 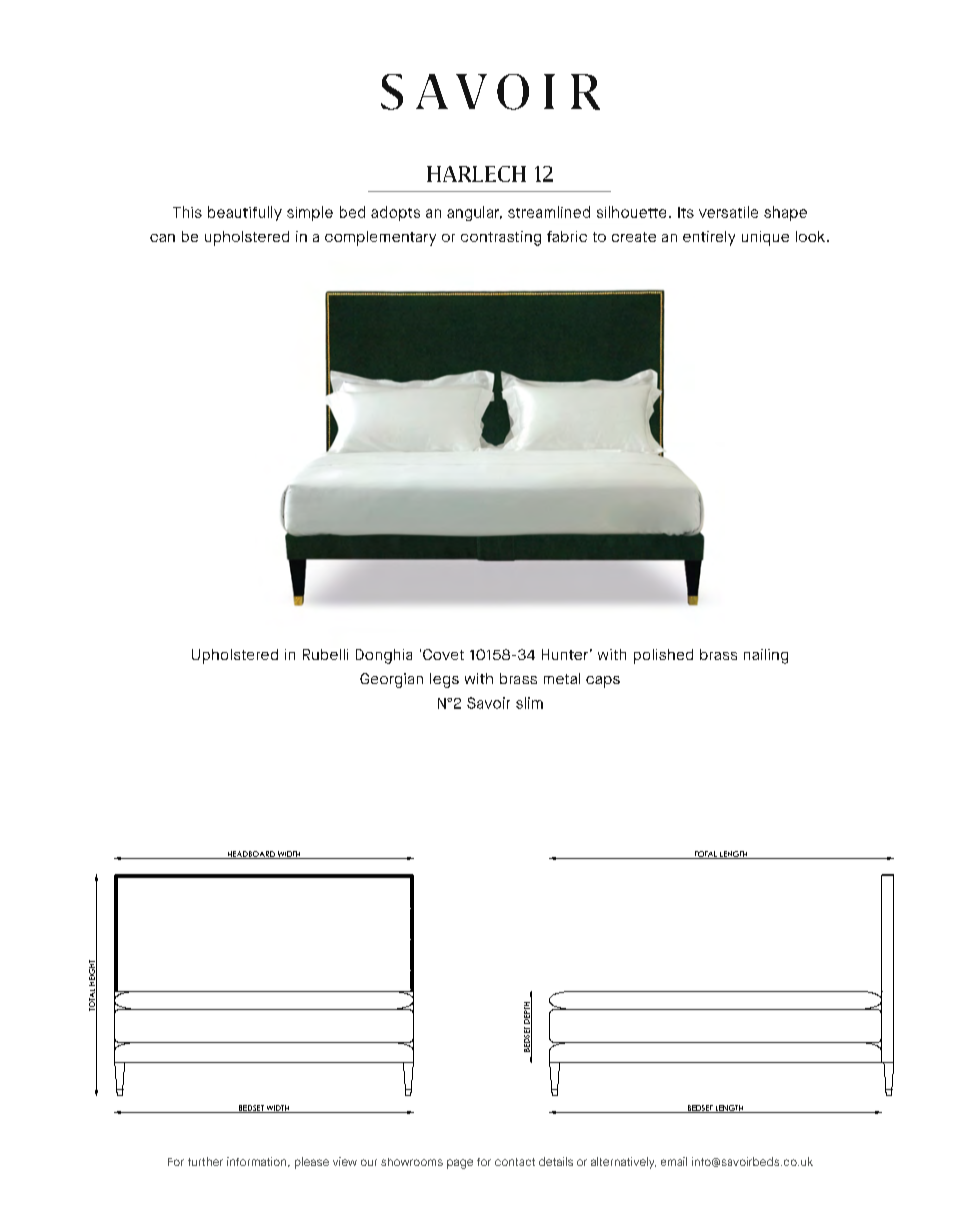 I want to click on beautifully, so click(x=245, y=213).
